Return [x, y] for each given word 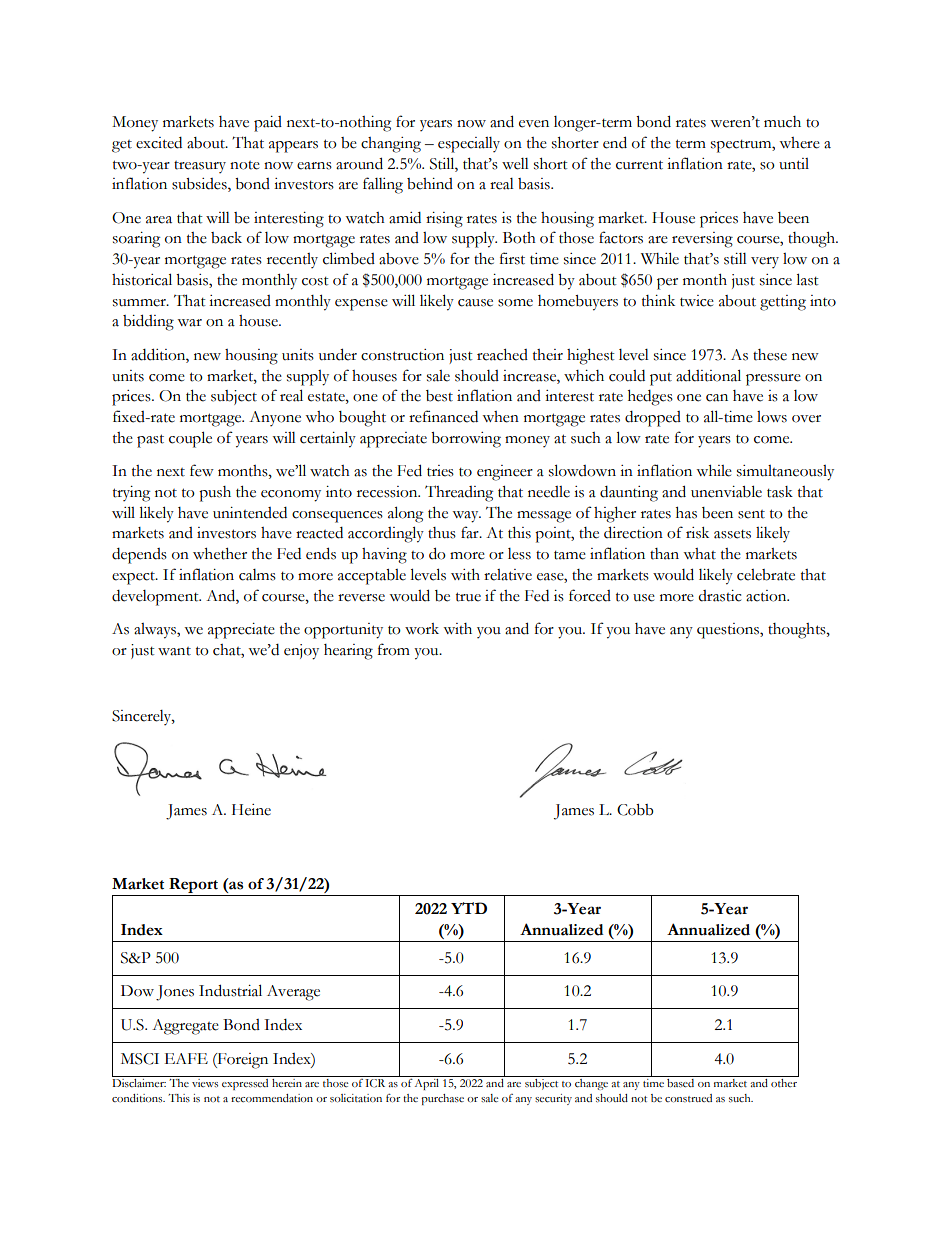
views [205, 1083]
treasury [200, 167]
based [681, 1082]
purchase [442, 1099]
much [782, 122]
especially [469, 145]
